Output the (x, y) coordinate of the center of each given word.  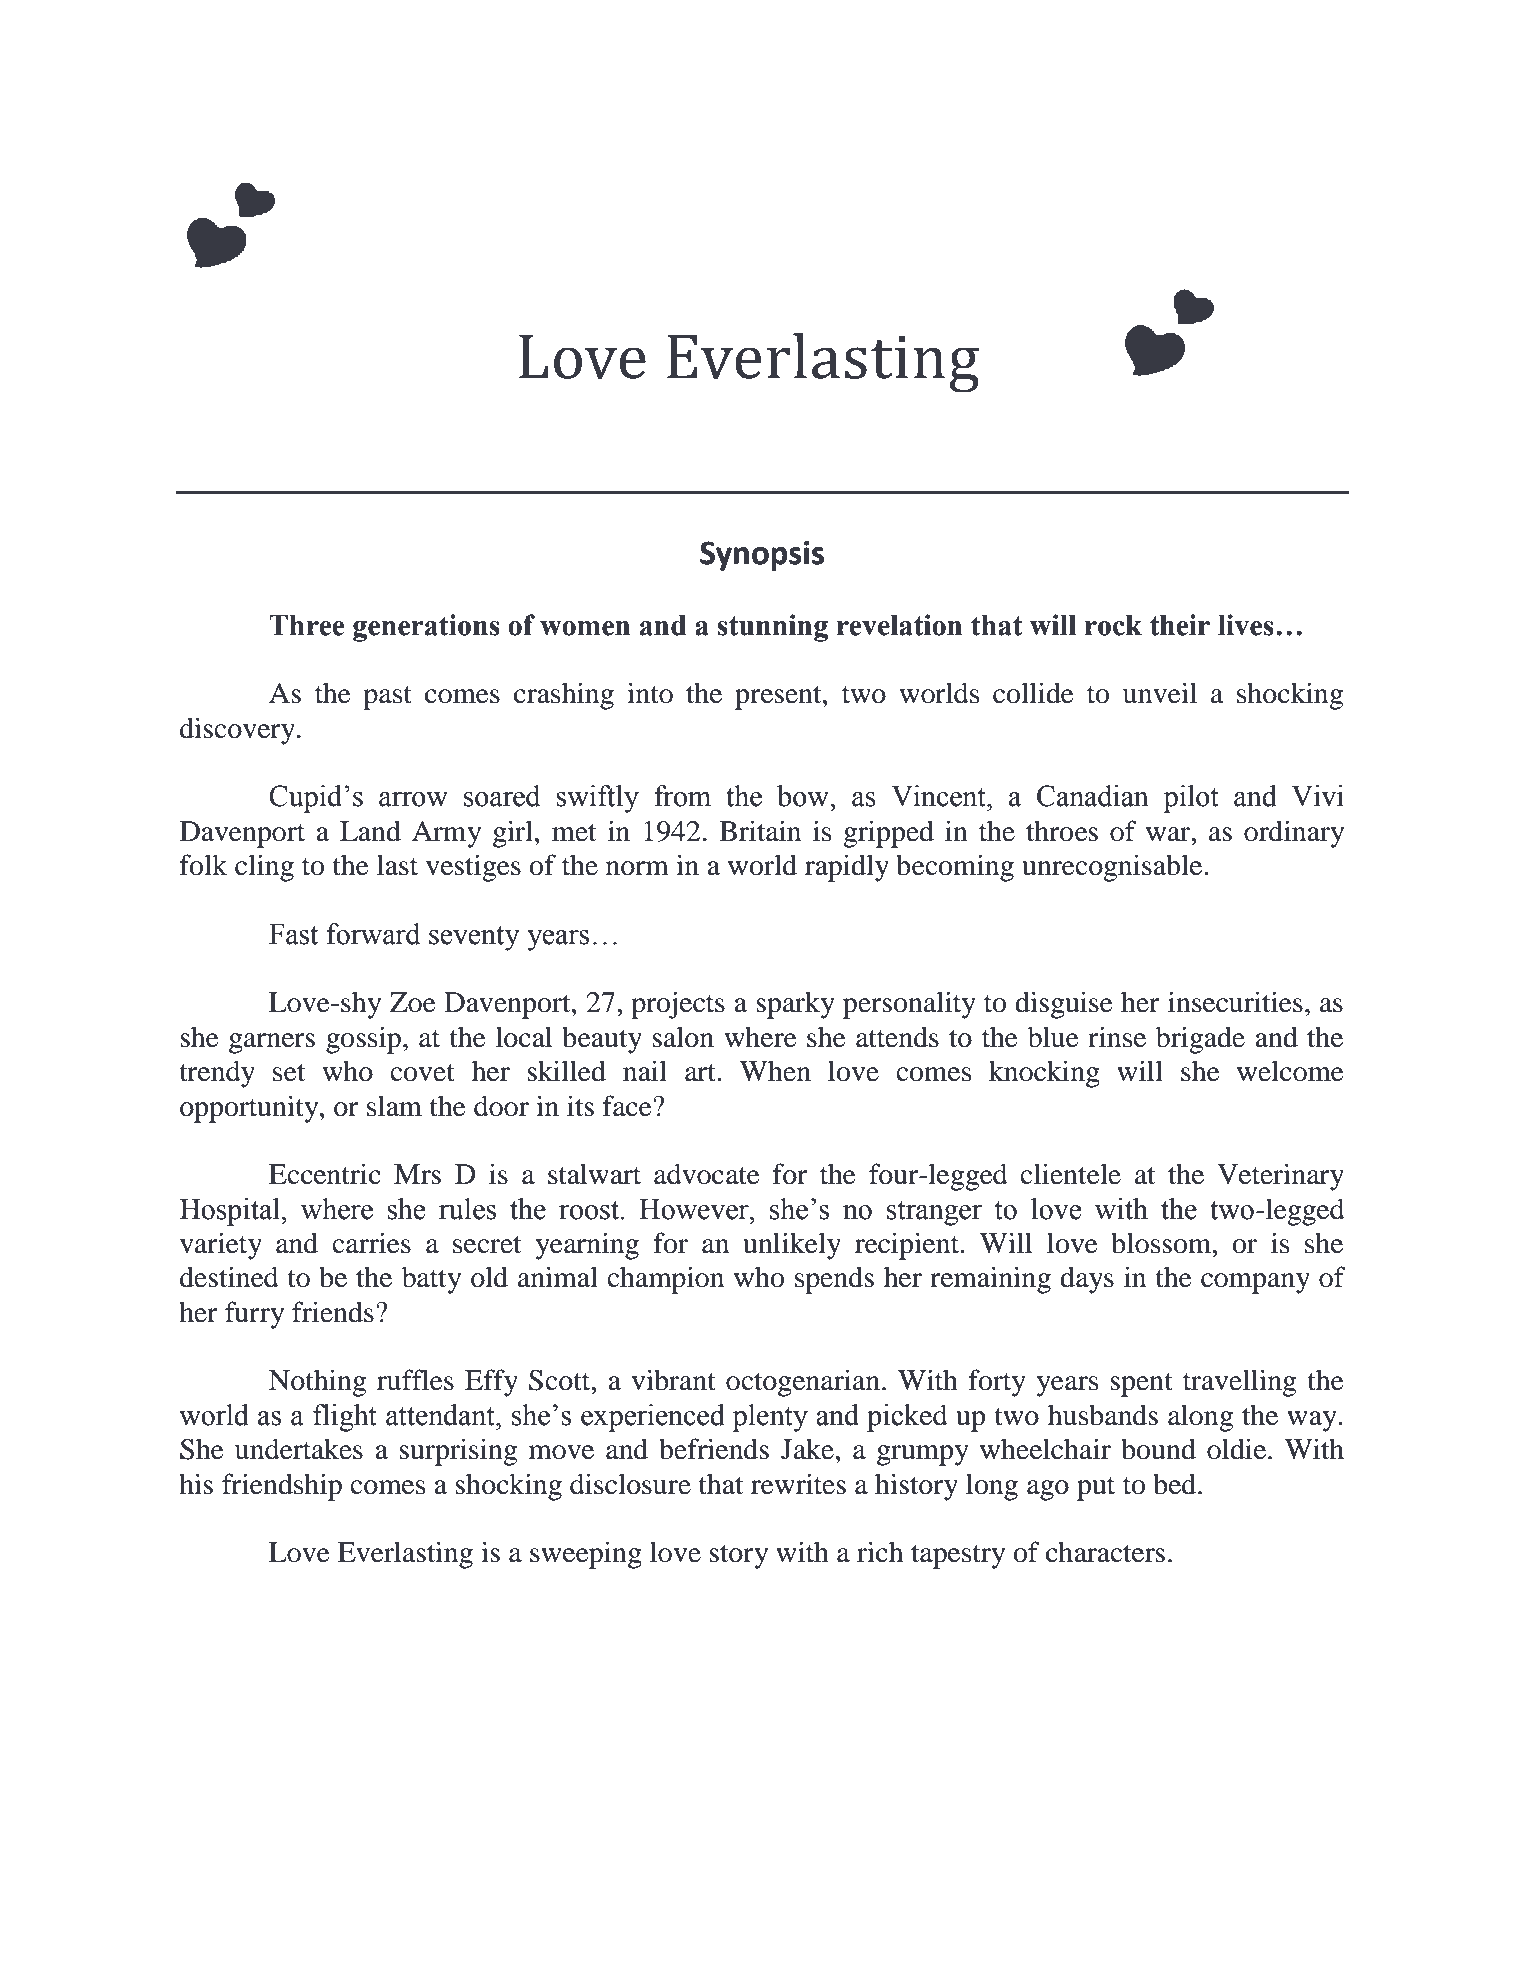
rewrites (798, 1484)
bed (1176, 1484)
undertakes (299, 1449)
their (1180, 625)
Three (307, 625)
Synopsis (762, 556)
